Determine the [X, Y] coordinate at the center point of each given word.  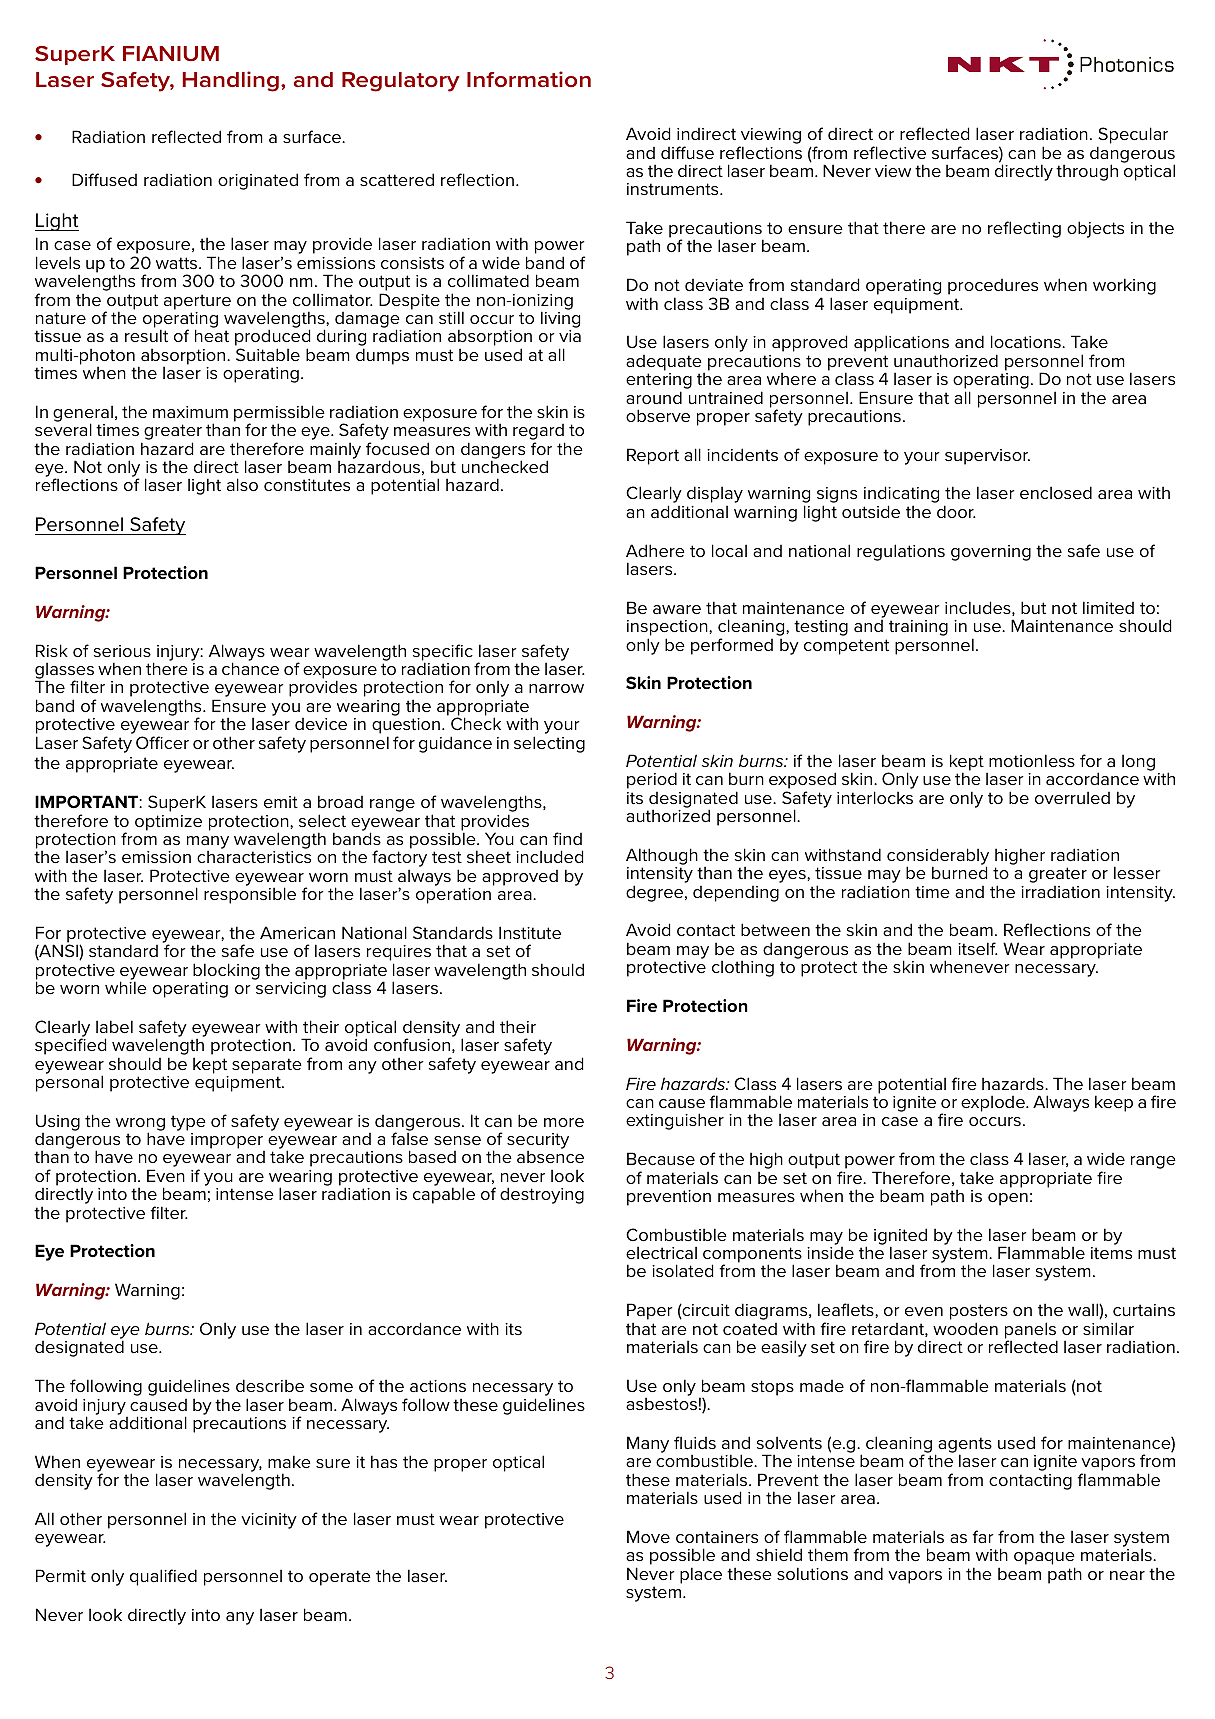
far [983, 1536]
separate [267, 1066]
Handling [231, 81]
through [1087, 172]
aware [677, 609]
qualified [163, 1577]
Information [529, 79]
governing [991, 553]
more [564, 1122]
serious [122, 651]
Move [648, 1536]
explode [994, 1104]
